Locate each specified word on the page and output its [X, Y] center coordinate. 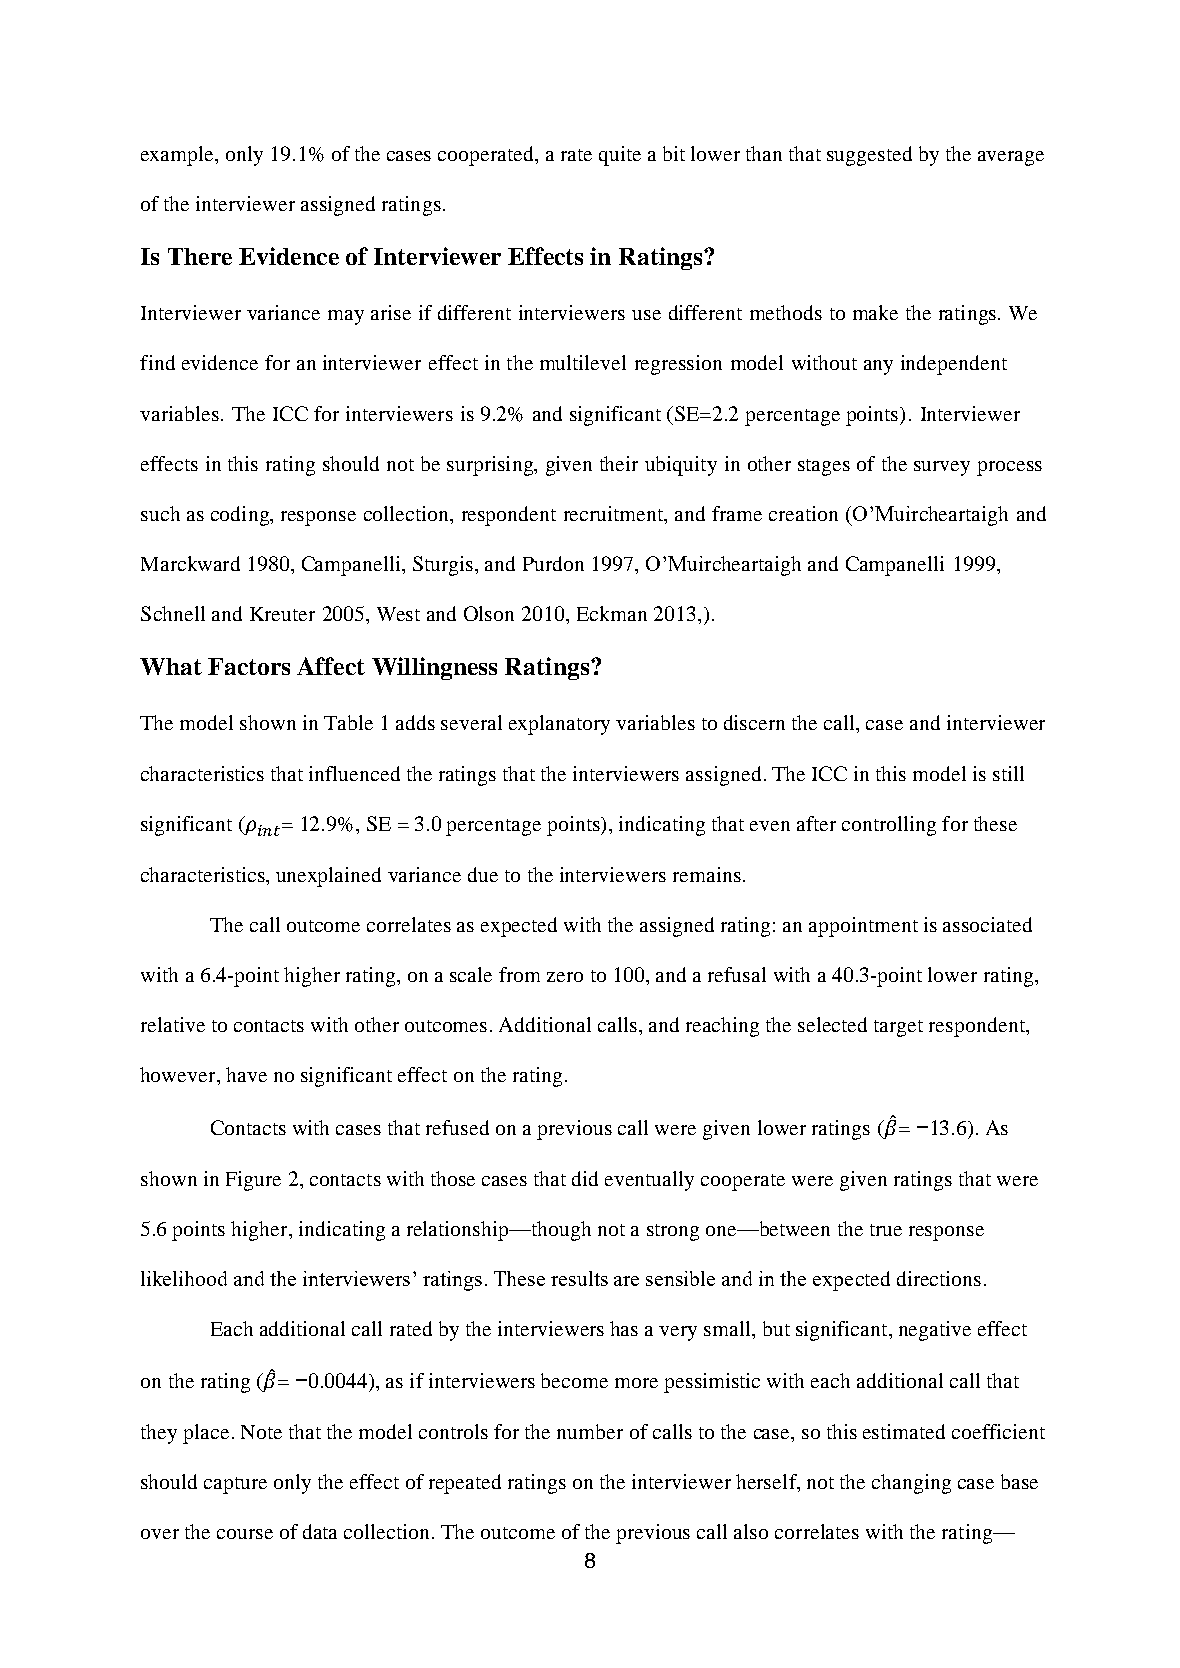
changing [911, 1484]
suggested [869, 156]
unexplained [328, 877]
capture [235, 1485]
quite [620, 156]
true [886, 1230]
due [483, 874]
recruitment [615, 513]
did [585, 1178]
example [179, 156]
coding [241, 516]
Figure [253, 1181]
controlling [889, 826]
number [590, 1431]
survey [942, 468]
